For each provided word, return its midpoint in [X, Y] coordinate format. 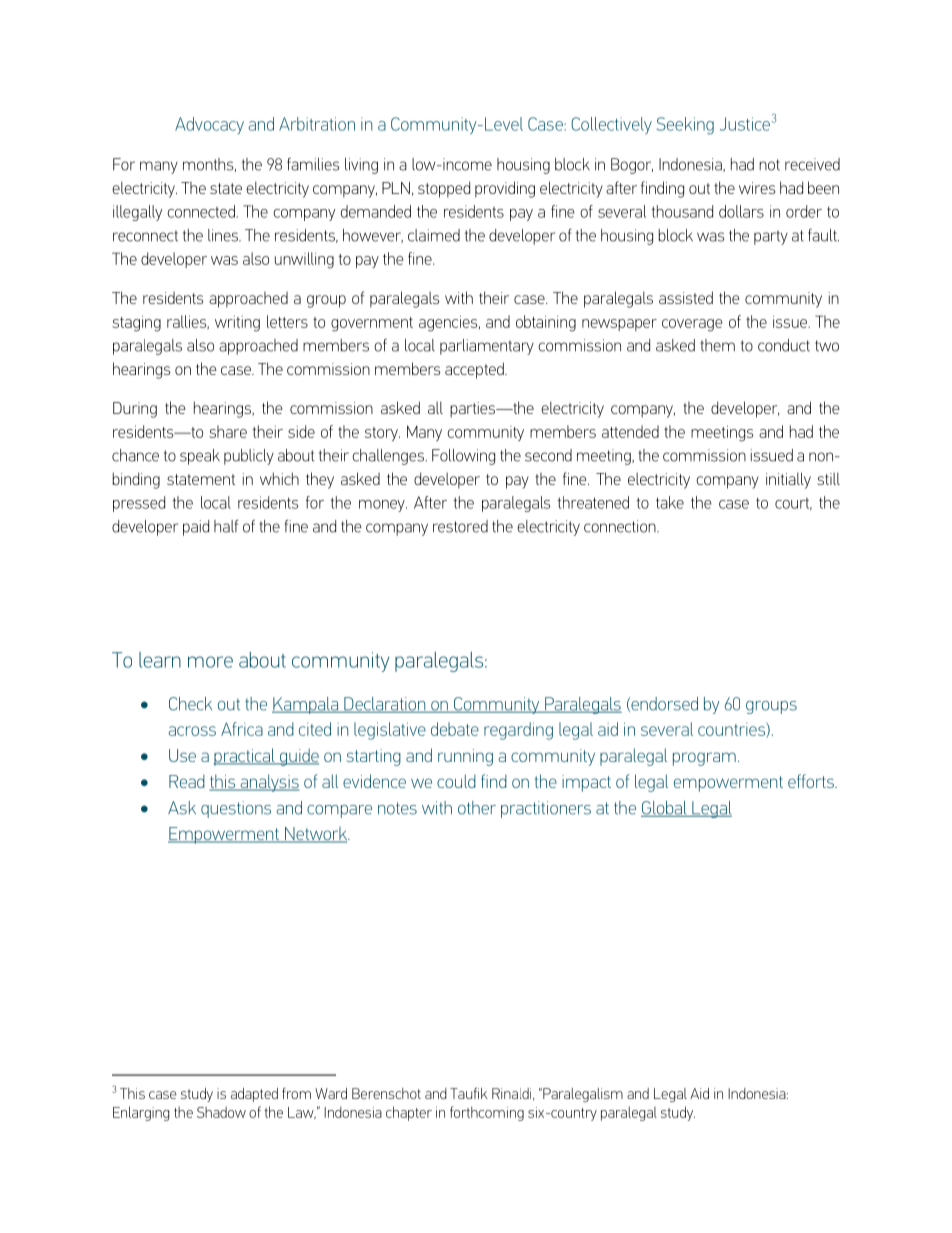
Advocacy [209, 125]
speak [200, 457]
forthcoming [487, 1113]
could [456, 781]
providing [505, 189]
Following [463, 457]
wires [757, 188]
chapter [409, 1113]
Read [187, 781]
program [704, 759]
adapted [254, 1095]
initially [788, 480]
